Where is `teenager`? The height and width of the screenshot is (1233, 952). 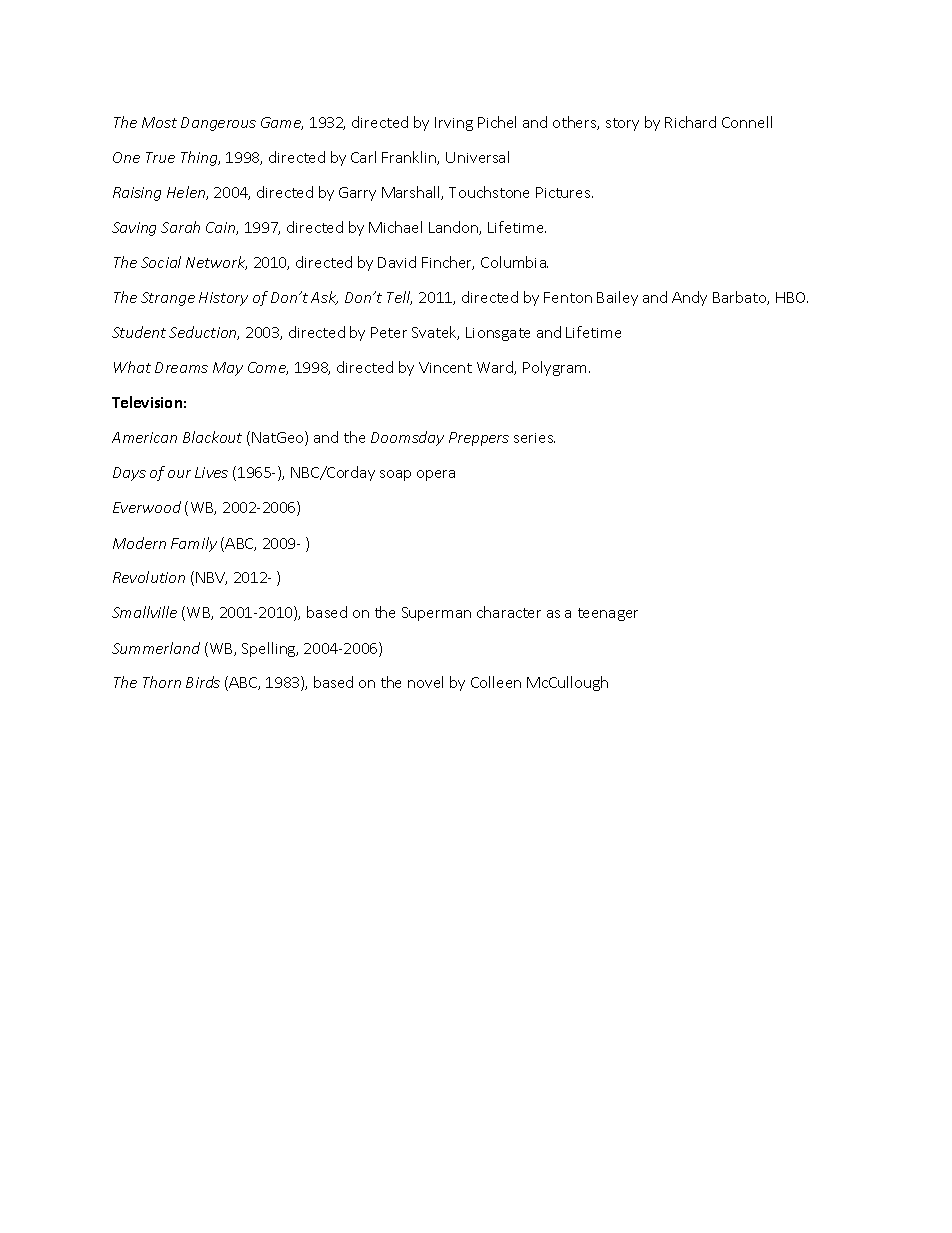 teenager is located at coordinates (608, 614).
